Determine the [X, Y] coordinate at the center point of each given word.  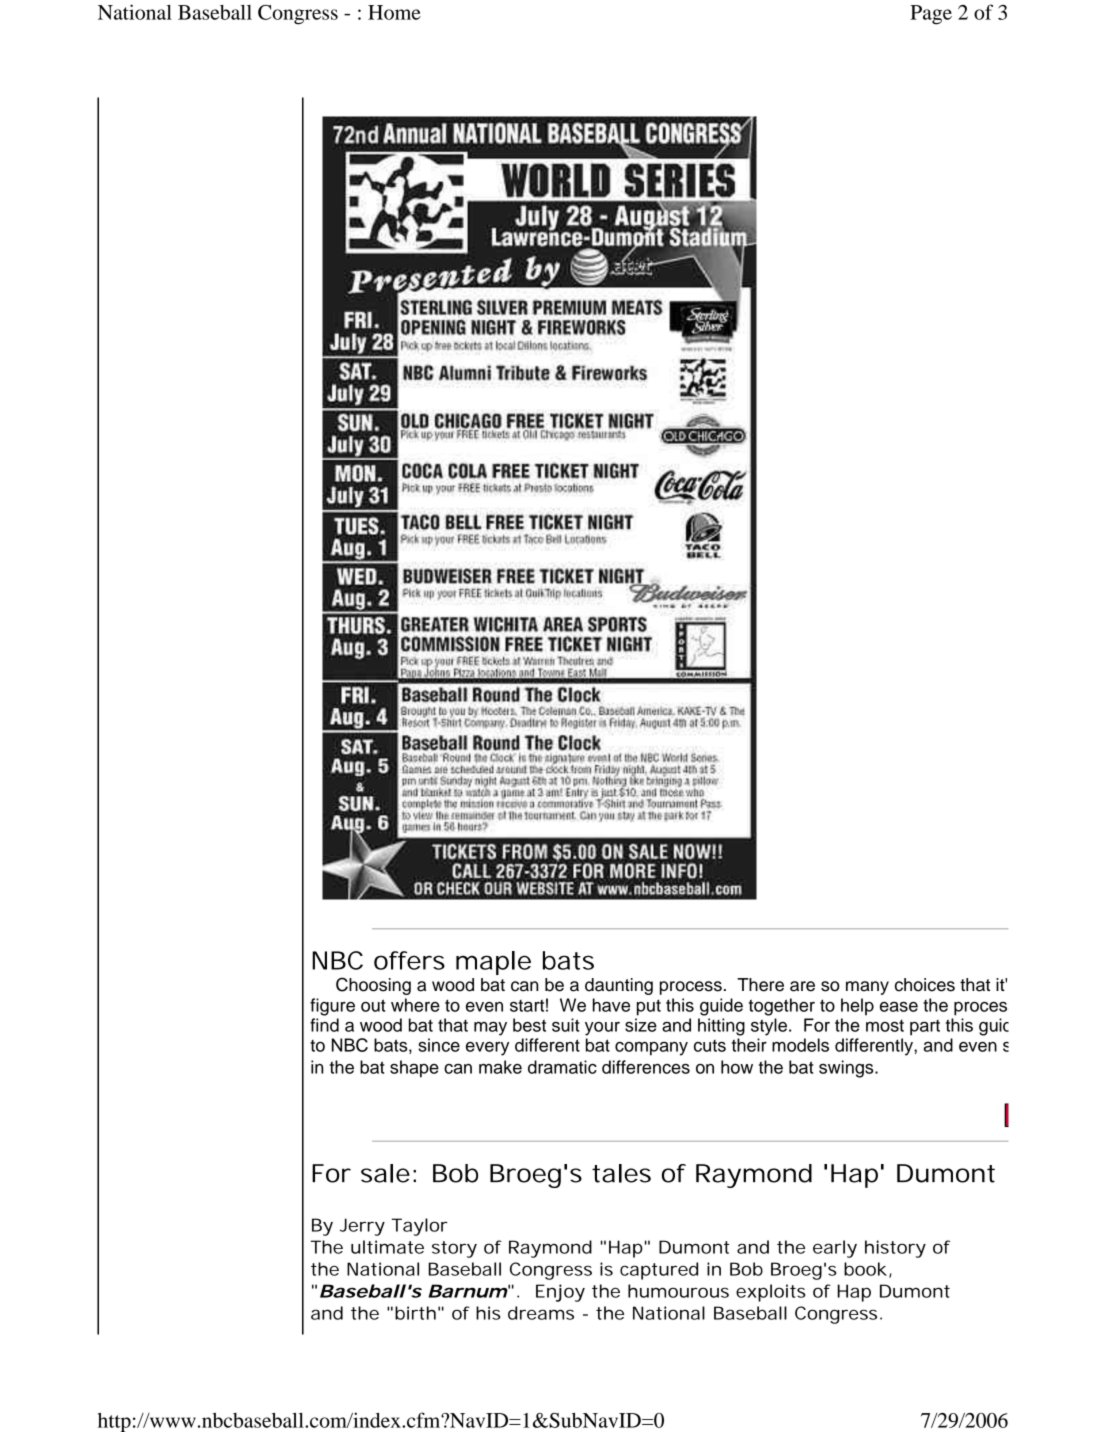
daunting [619, 986]
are [802, 986]
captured [659, 1271]
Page [931, 15]
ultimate [387, 1247]
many [867, 988]
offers [409, 960]
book [865, 1269]
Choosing [373, 986]
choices [925, 985]
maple [493, 963]
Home [394, 12]
